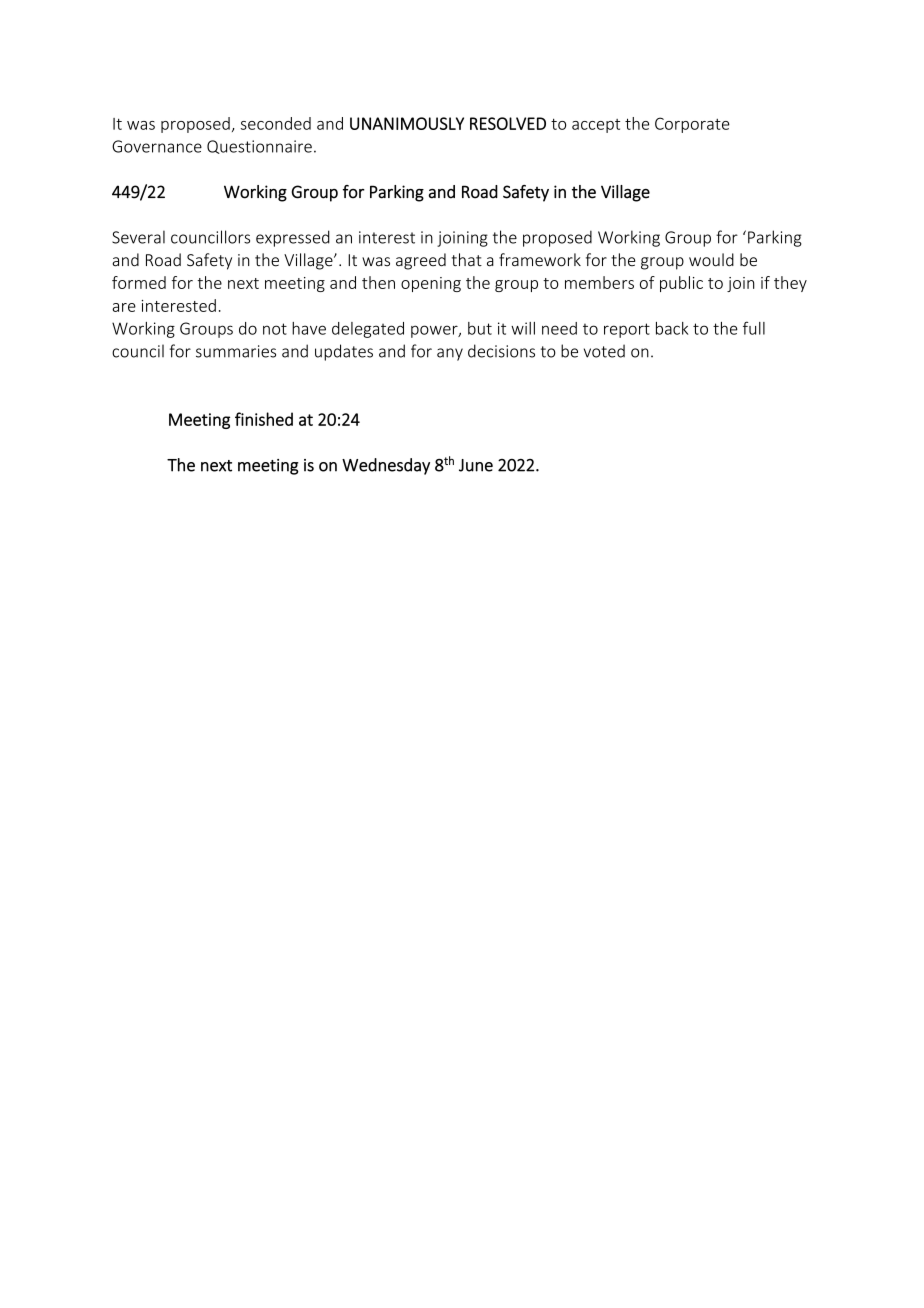  What do you see at coordinates (692, 125) in the document?
I see `Corporate` at bounding box center [692, 125].
